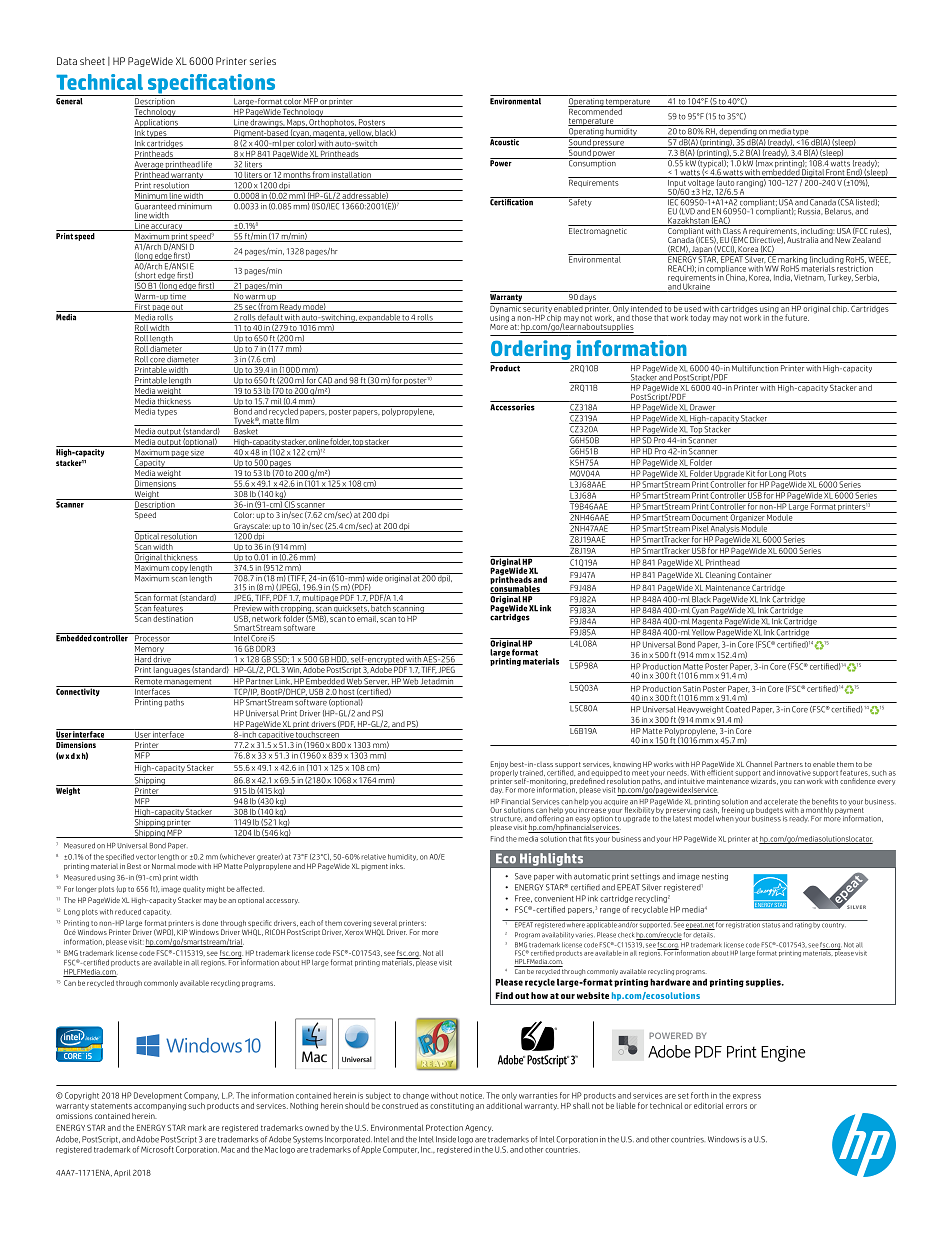 Image resolution: width=952 pixels, height=1233 pixels. I want to click on email, so click(367, 618).
